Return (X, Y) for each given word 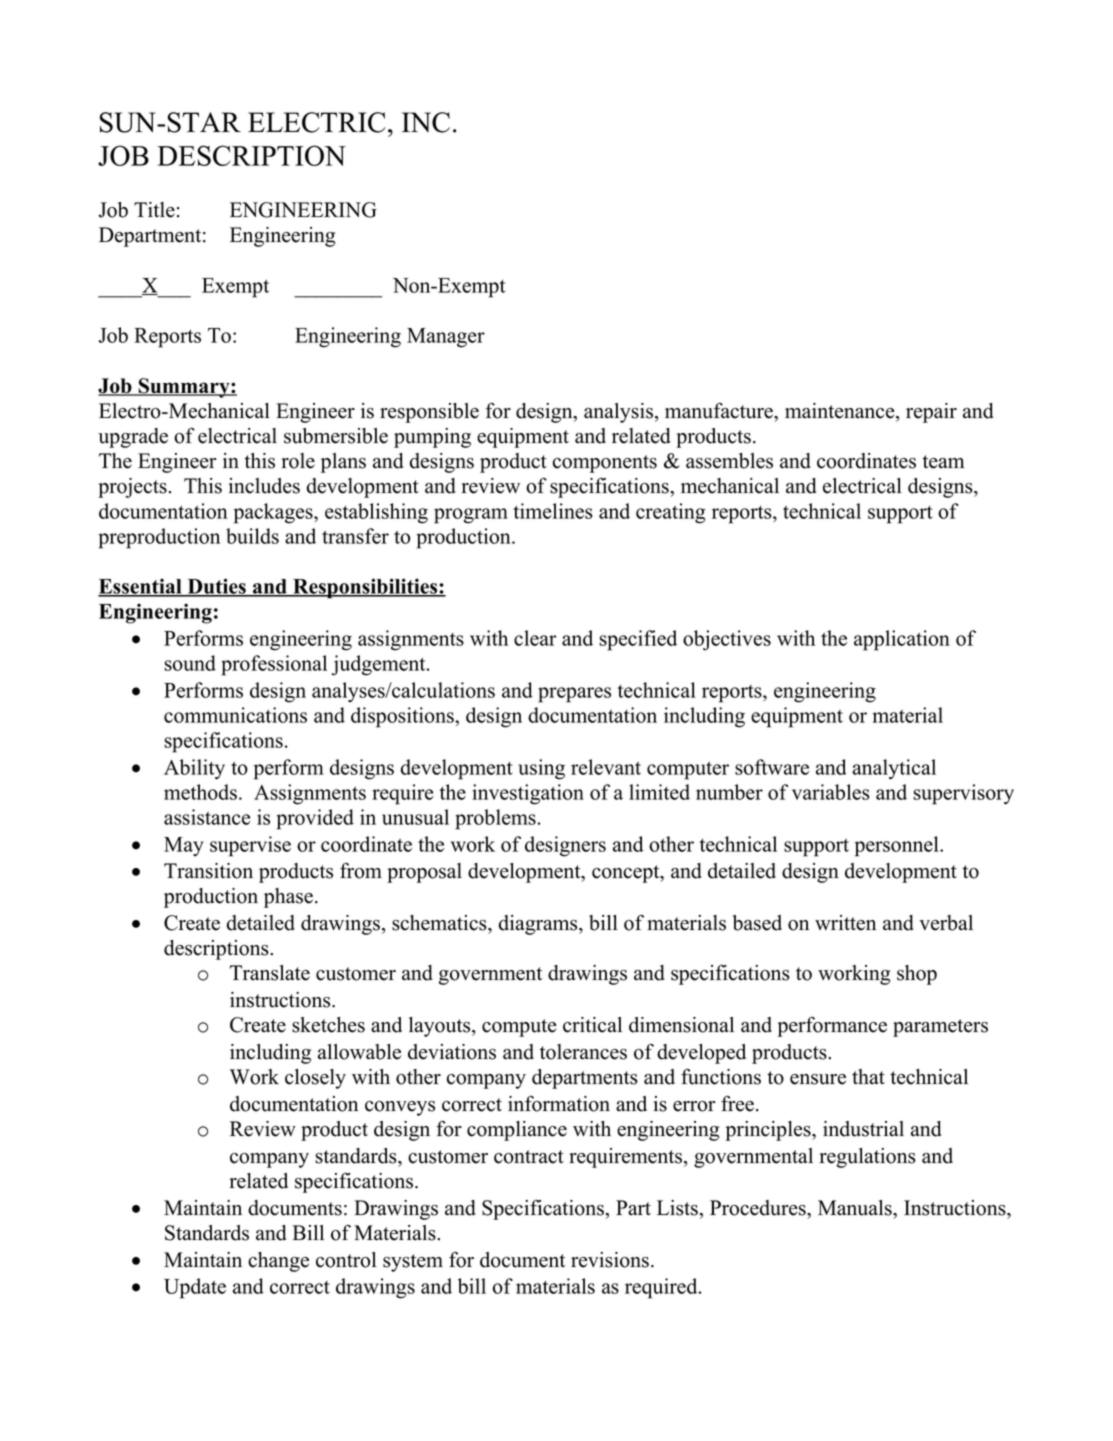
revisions (610, 1260)
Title (154, 210)
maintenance (841, 412)
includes (264, 486)
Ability (194, 769)
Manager (446, 338)
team (943, 462)
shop (917, 975)
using (541, 769)
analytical (894, 769)
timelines (553, 511)
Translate (270, 973)
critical (592, 1025)
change (278, 1262)
